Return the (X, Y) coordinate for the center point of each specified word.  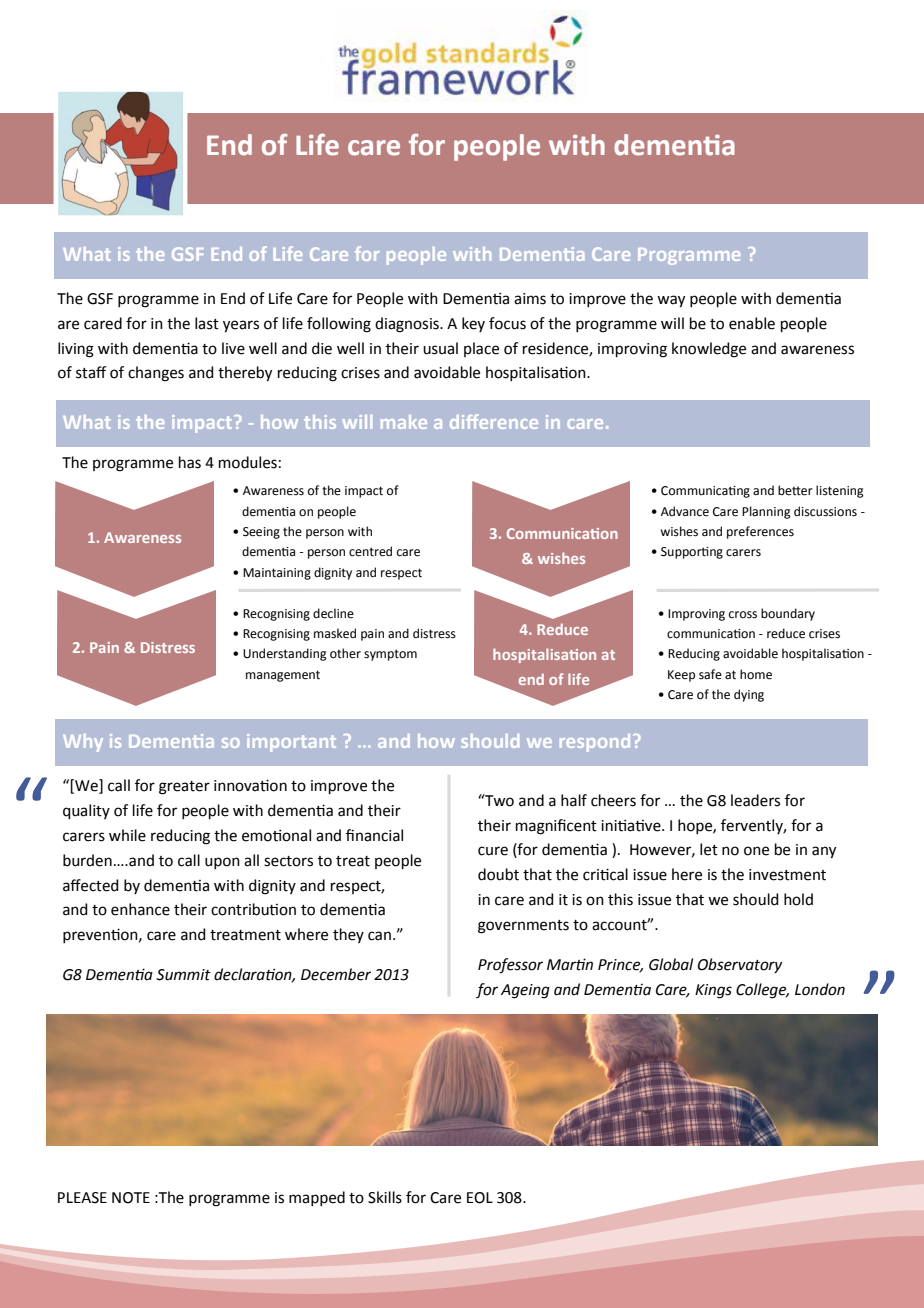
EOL (480, 1198)
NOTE (131, 1198)
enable (752, 323)
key (473, 324)
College (762, 991)
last (207, 323)
